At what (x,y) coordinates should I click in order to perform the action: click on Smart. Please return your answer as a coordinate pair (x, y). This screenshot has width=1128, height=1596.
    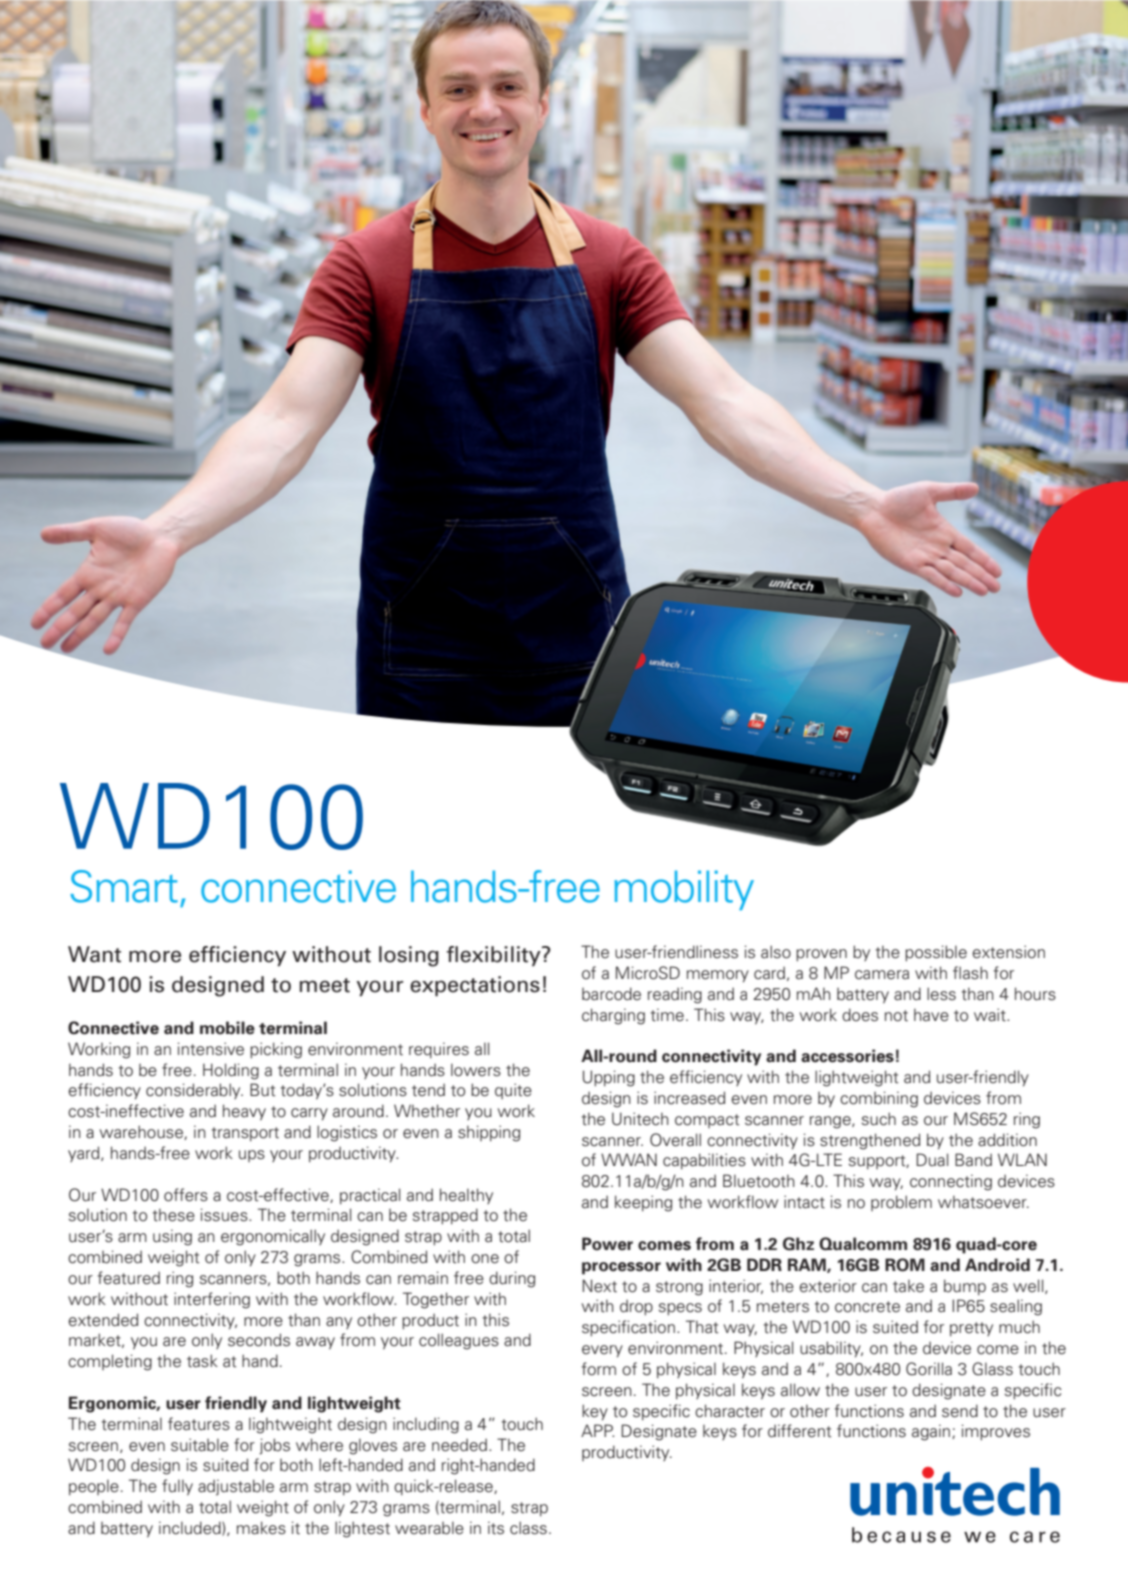
    Looking at the image, I should click on (124, 886).
